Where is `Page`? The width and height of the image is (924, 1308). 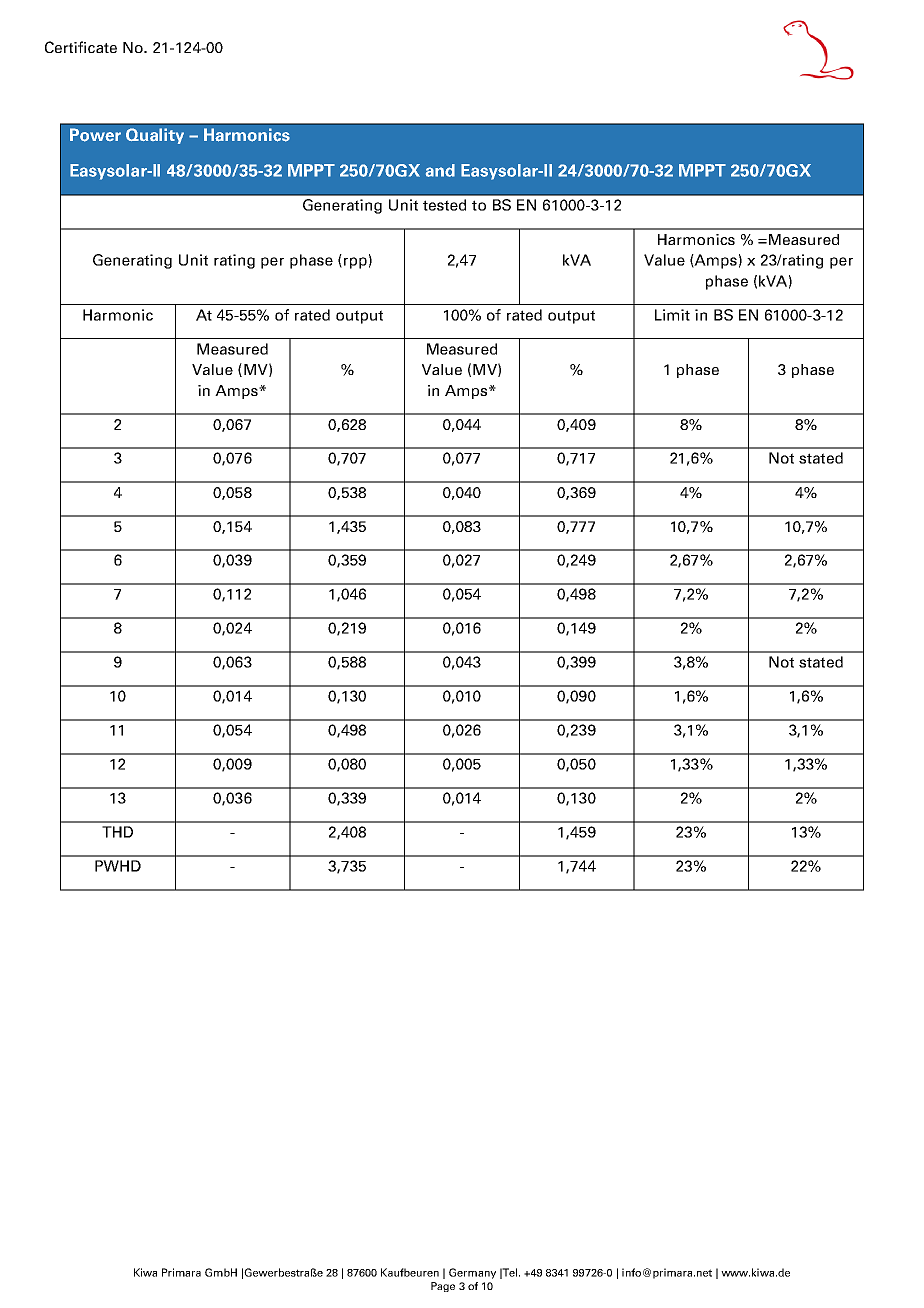
Page is located at coordinates (443, 1287).
